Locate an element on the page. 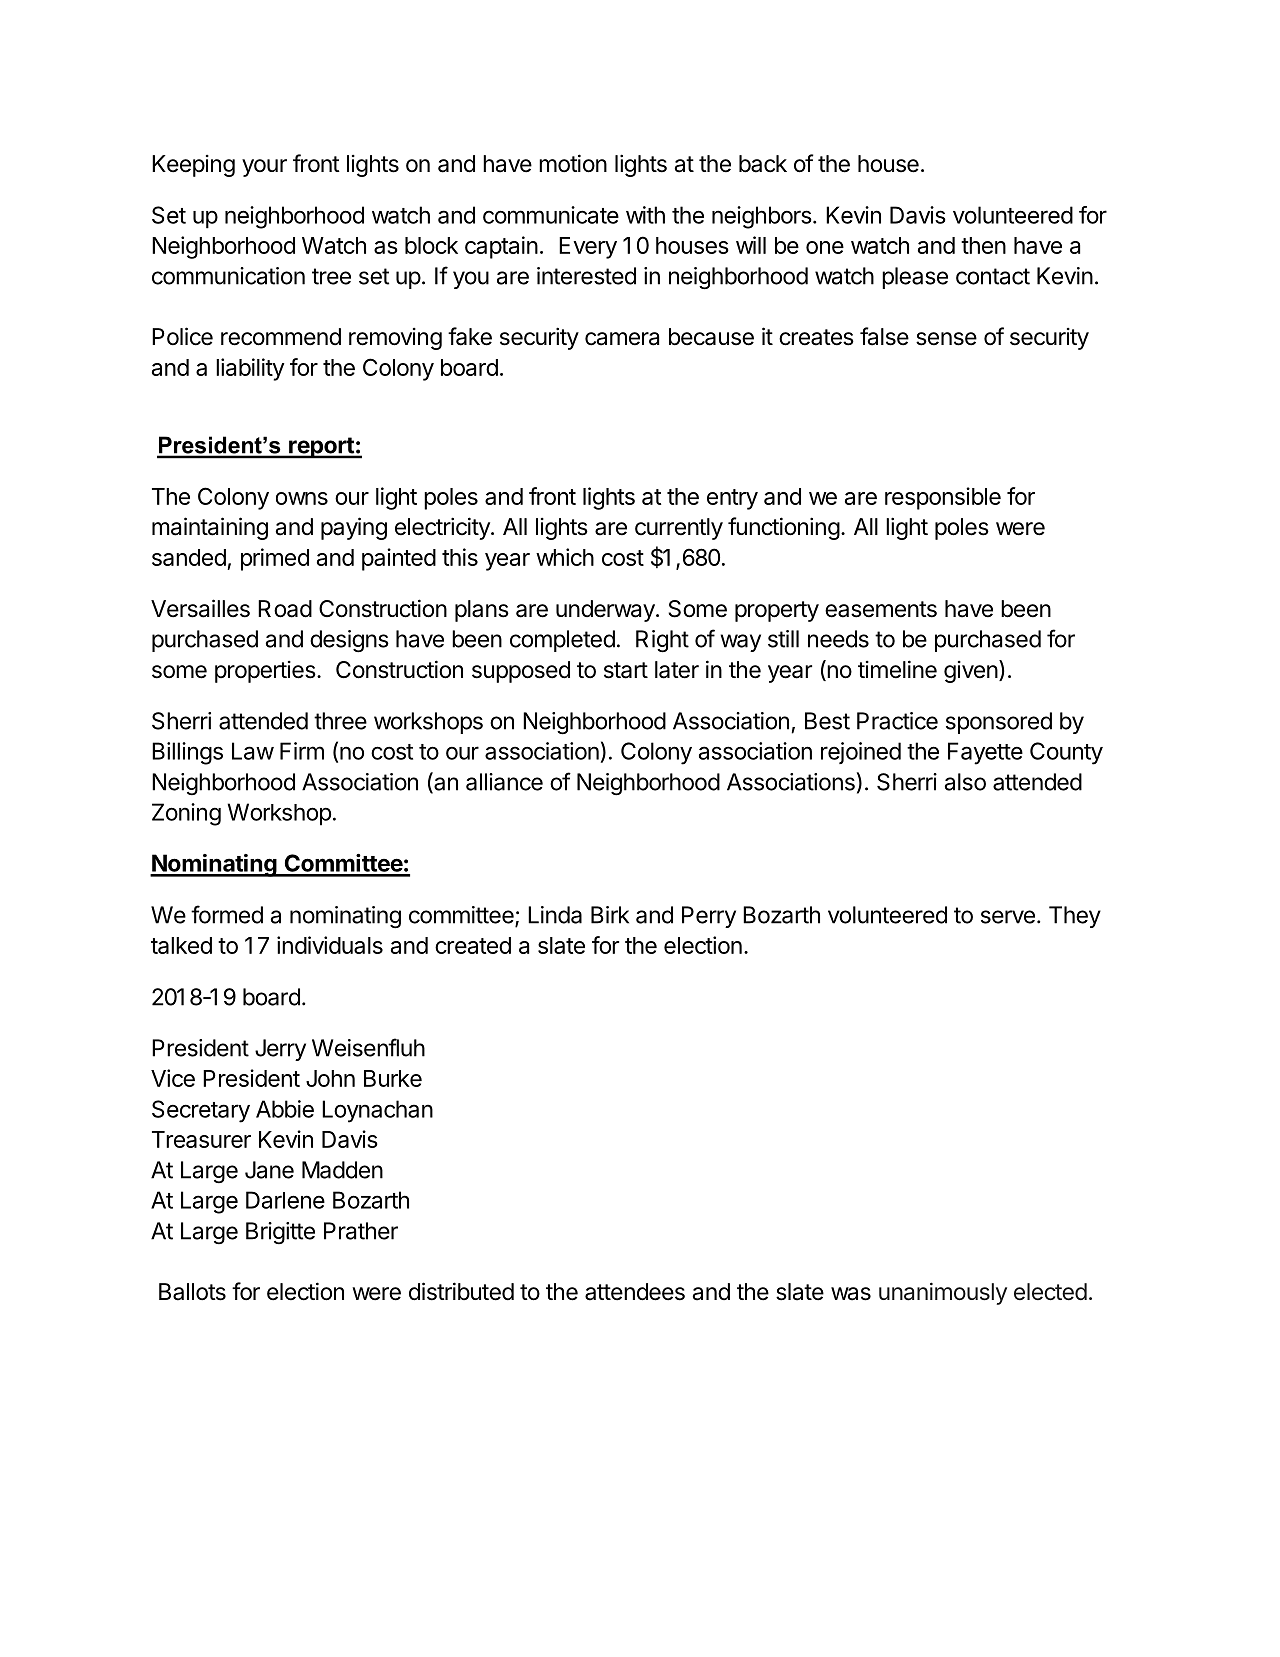 The image size is (1280, 1657). with is located at coordinates (645, 215).
